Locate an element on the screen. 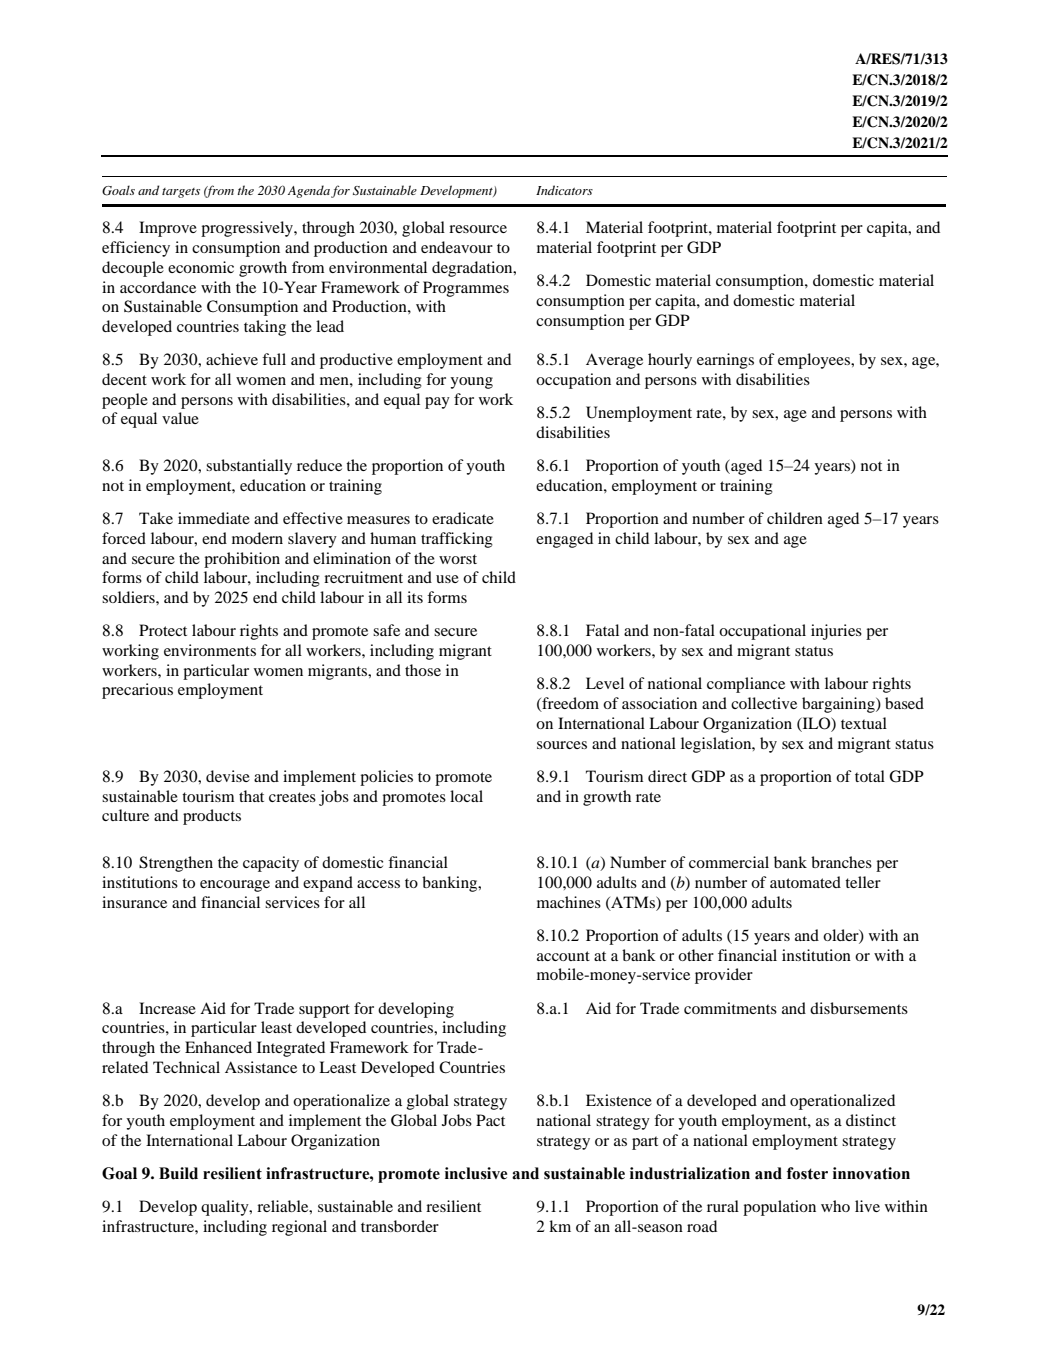 The height and width of the screenshot is (1355, 1047). resource is located at coordinates (478, 229).
